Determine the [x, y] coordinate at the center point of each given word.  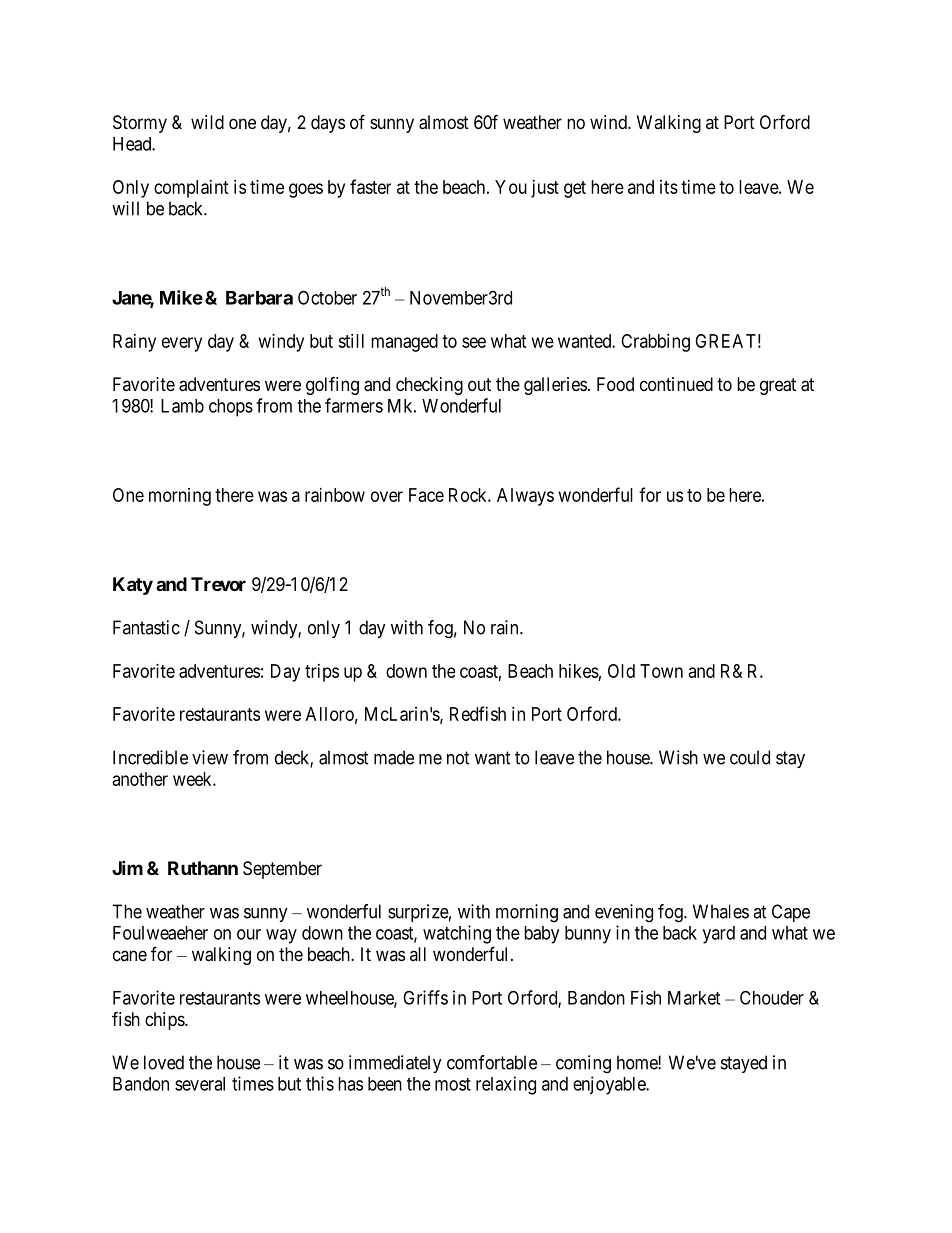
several [200, 1084]
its [669, 187]
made [394, 757]
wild [207, 122]
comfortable [492, 1062]
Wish [678, 757]
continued [676, 384]
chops [231, 408]
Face [426, 495]
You [511, 187]
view [210, 757]
